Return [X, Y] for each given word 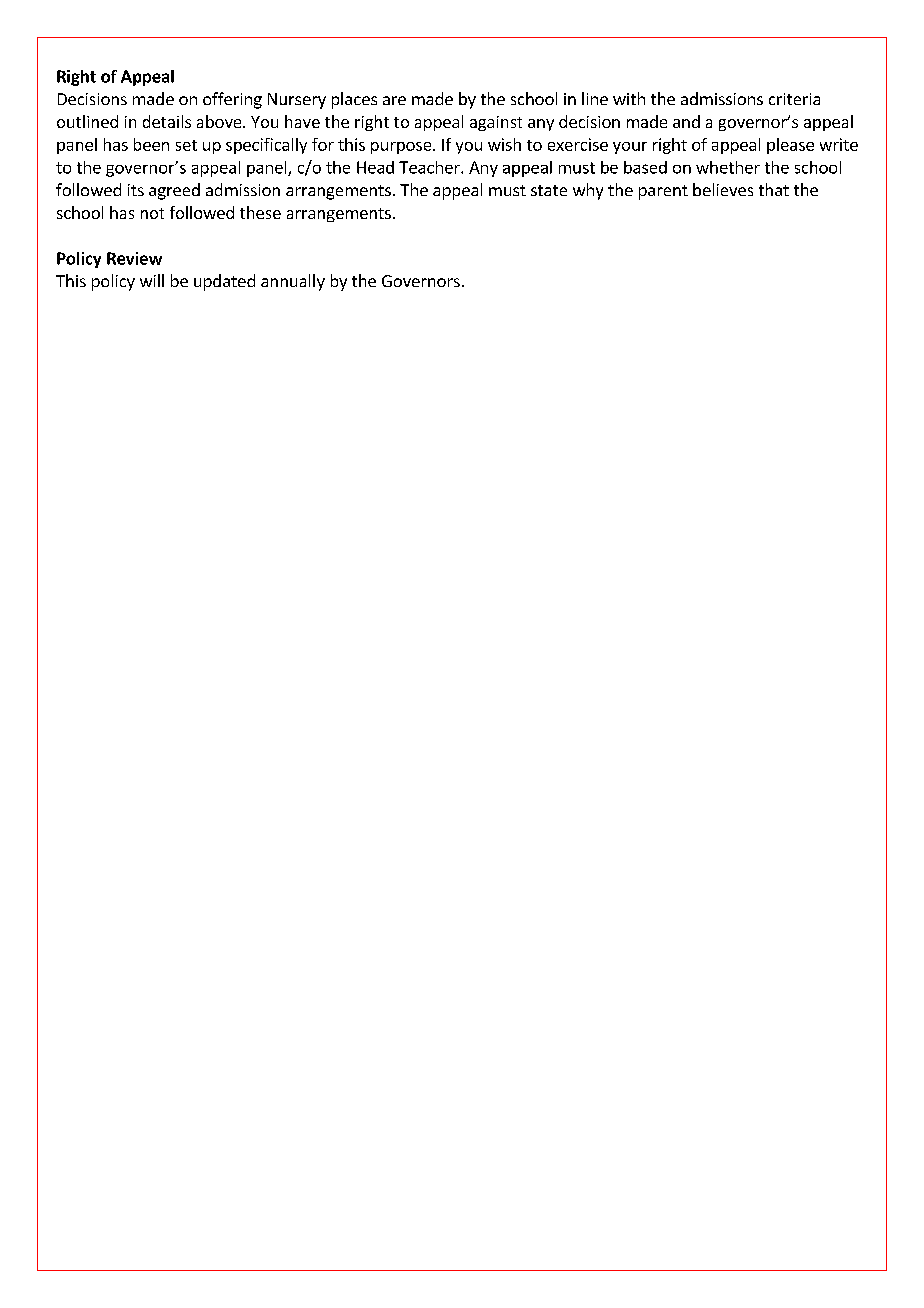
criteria [794, 99]
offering [232, 100]
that [774, 189]
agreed [174, 191]
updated [224, 282]
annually [293, 282]
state [549, 190]
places [354, 100]
